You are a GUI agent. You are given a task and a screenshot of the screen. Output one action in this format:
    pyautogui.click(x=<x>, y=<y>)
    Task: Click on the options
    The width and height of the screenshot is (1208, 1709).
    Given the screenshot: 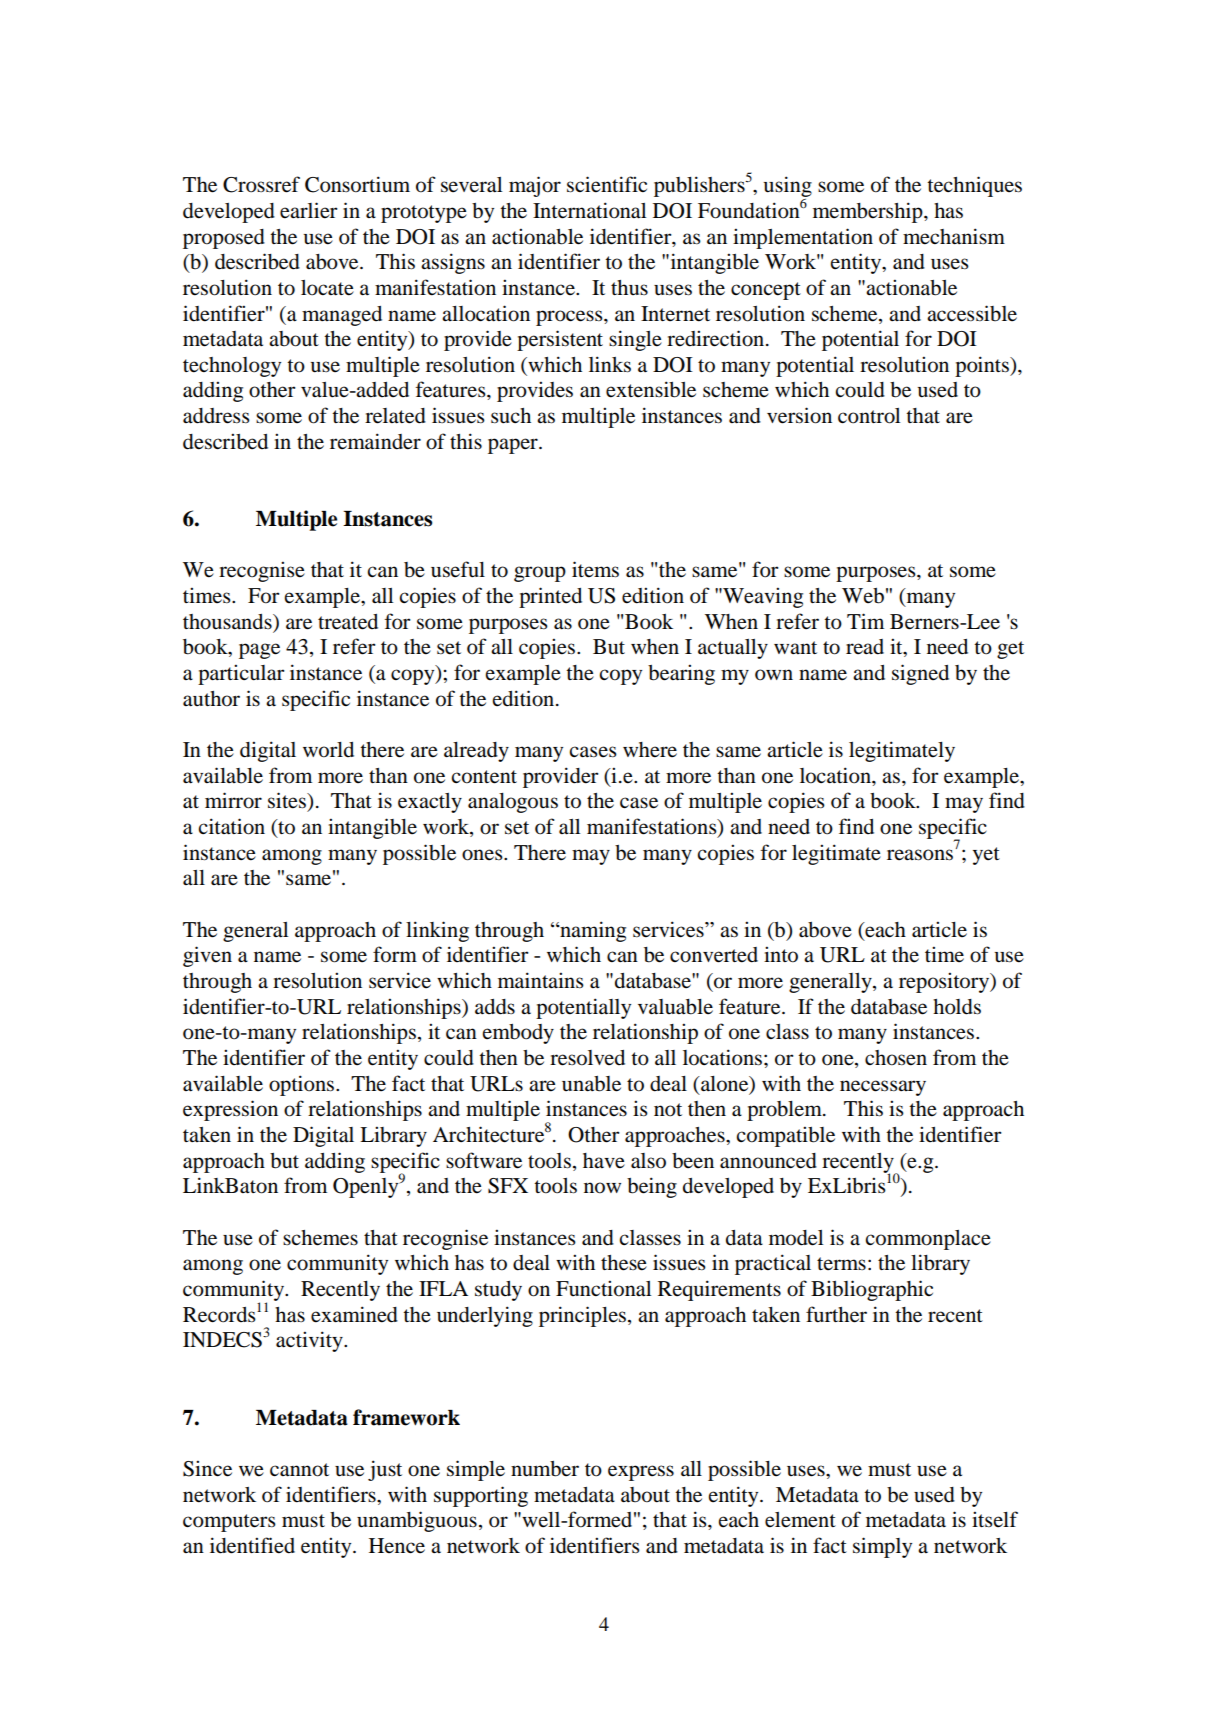 What is the action you would take?
    pyautogui.click(x=303, y=1085)
